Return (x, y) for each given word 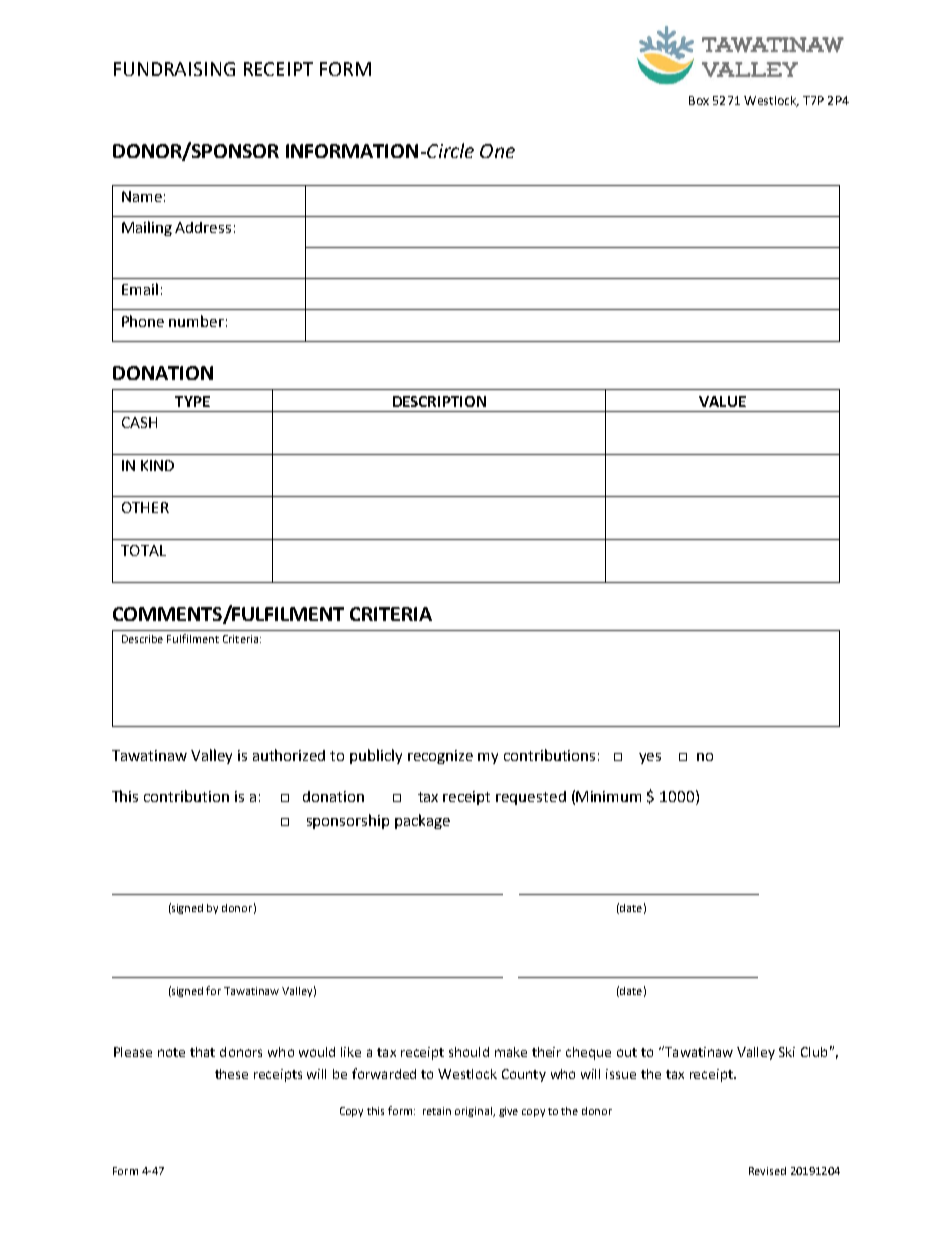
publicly (376, 756)
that (202, 1052)
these (231, 1074)
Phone (143, 321)
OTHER (145, 507)
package (422, 821)
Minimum (608, 796)
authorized (289, 755)
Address (203, 227)
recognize (440, 757)
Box (699, 100)
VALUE (722, 401)
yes (650, 758)
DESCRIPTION (439, 401)
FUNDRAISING (174, 69)
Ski (787, 1052)
